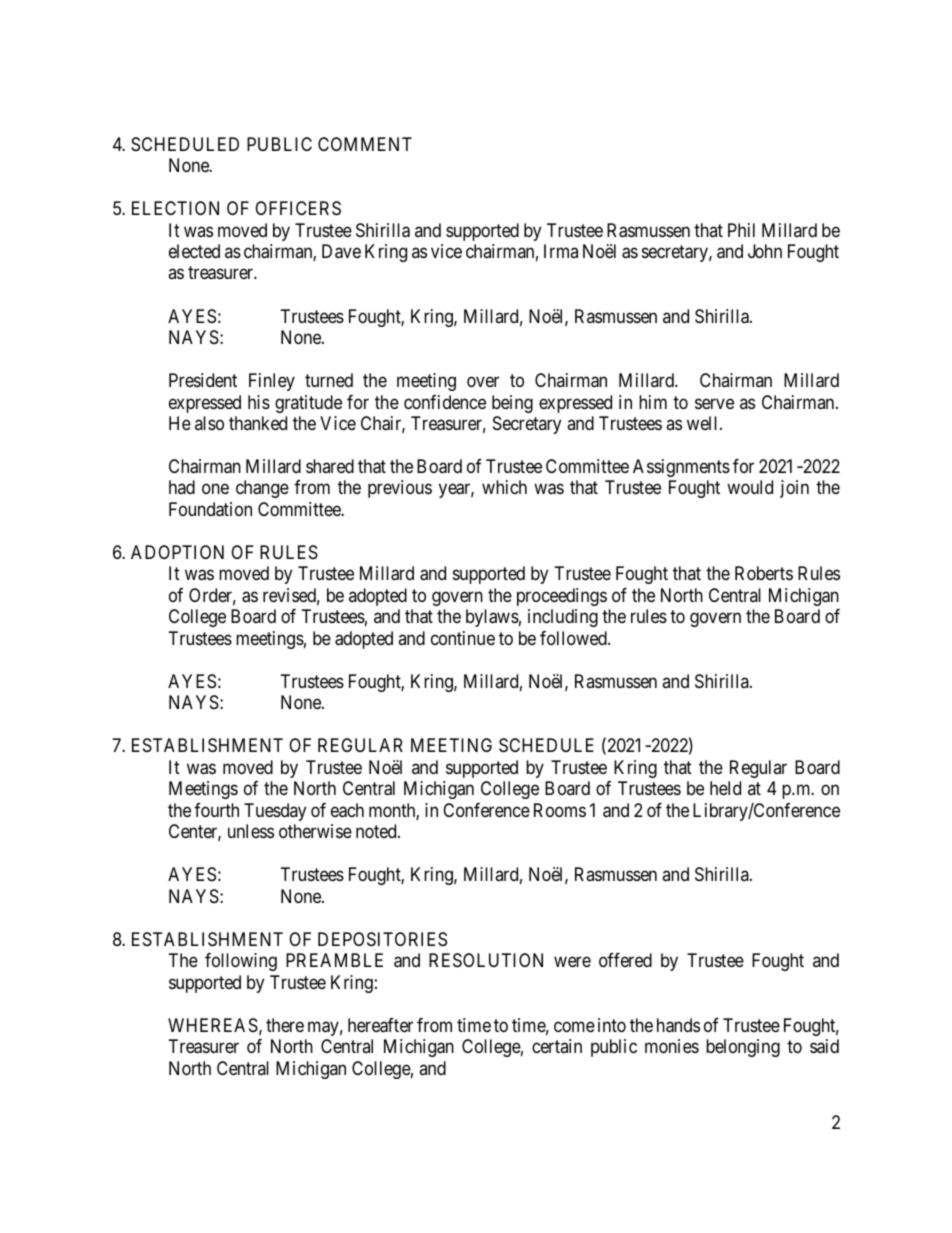 The width and height of the screenshot is (952, 1233). I want to click on Rooms, so click(560, 810).
